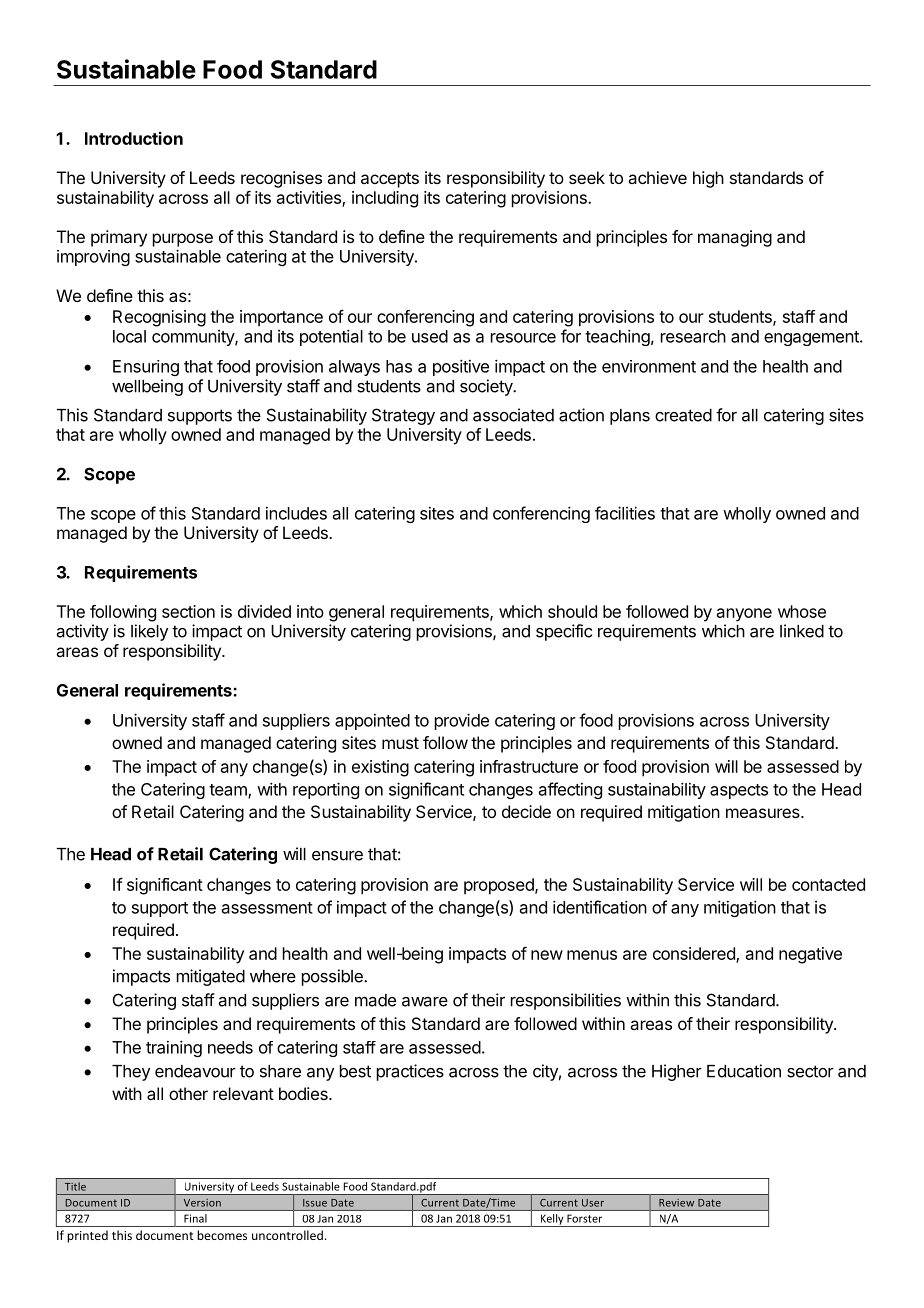  Describe the element at coordinates (657, 177) in the page. I see `achieve` at that location.
